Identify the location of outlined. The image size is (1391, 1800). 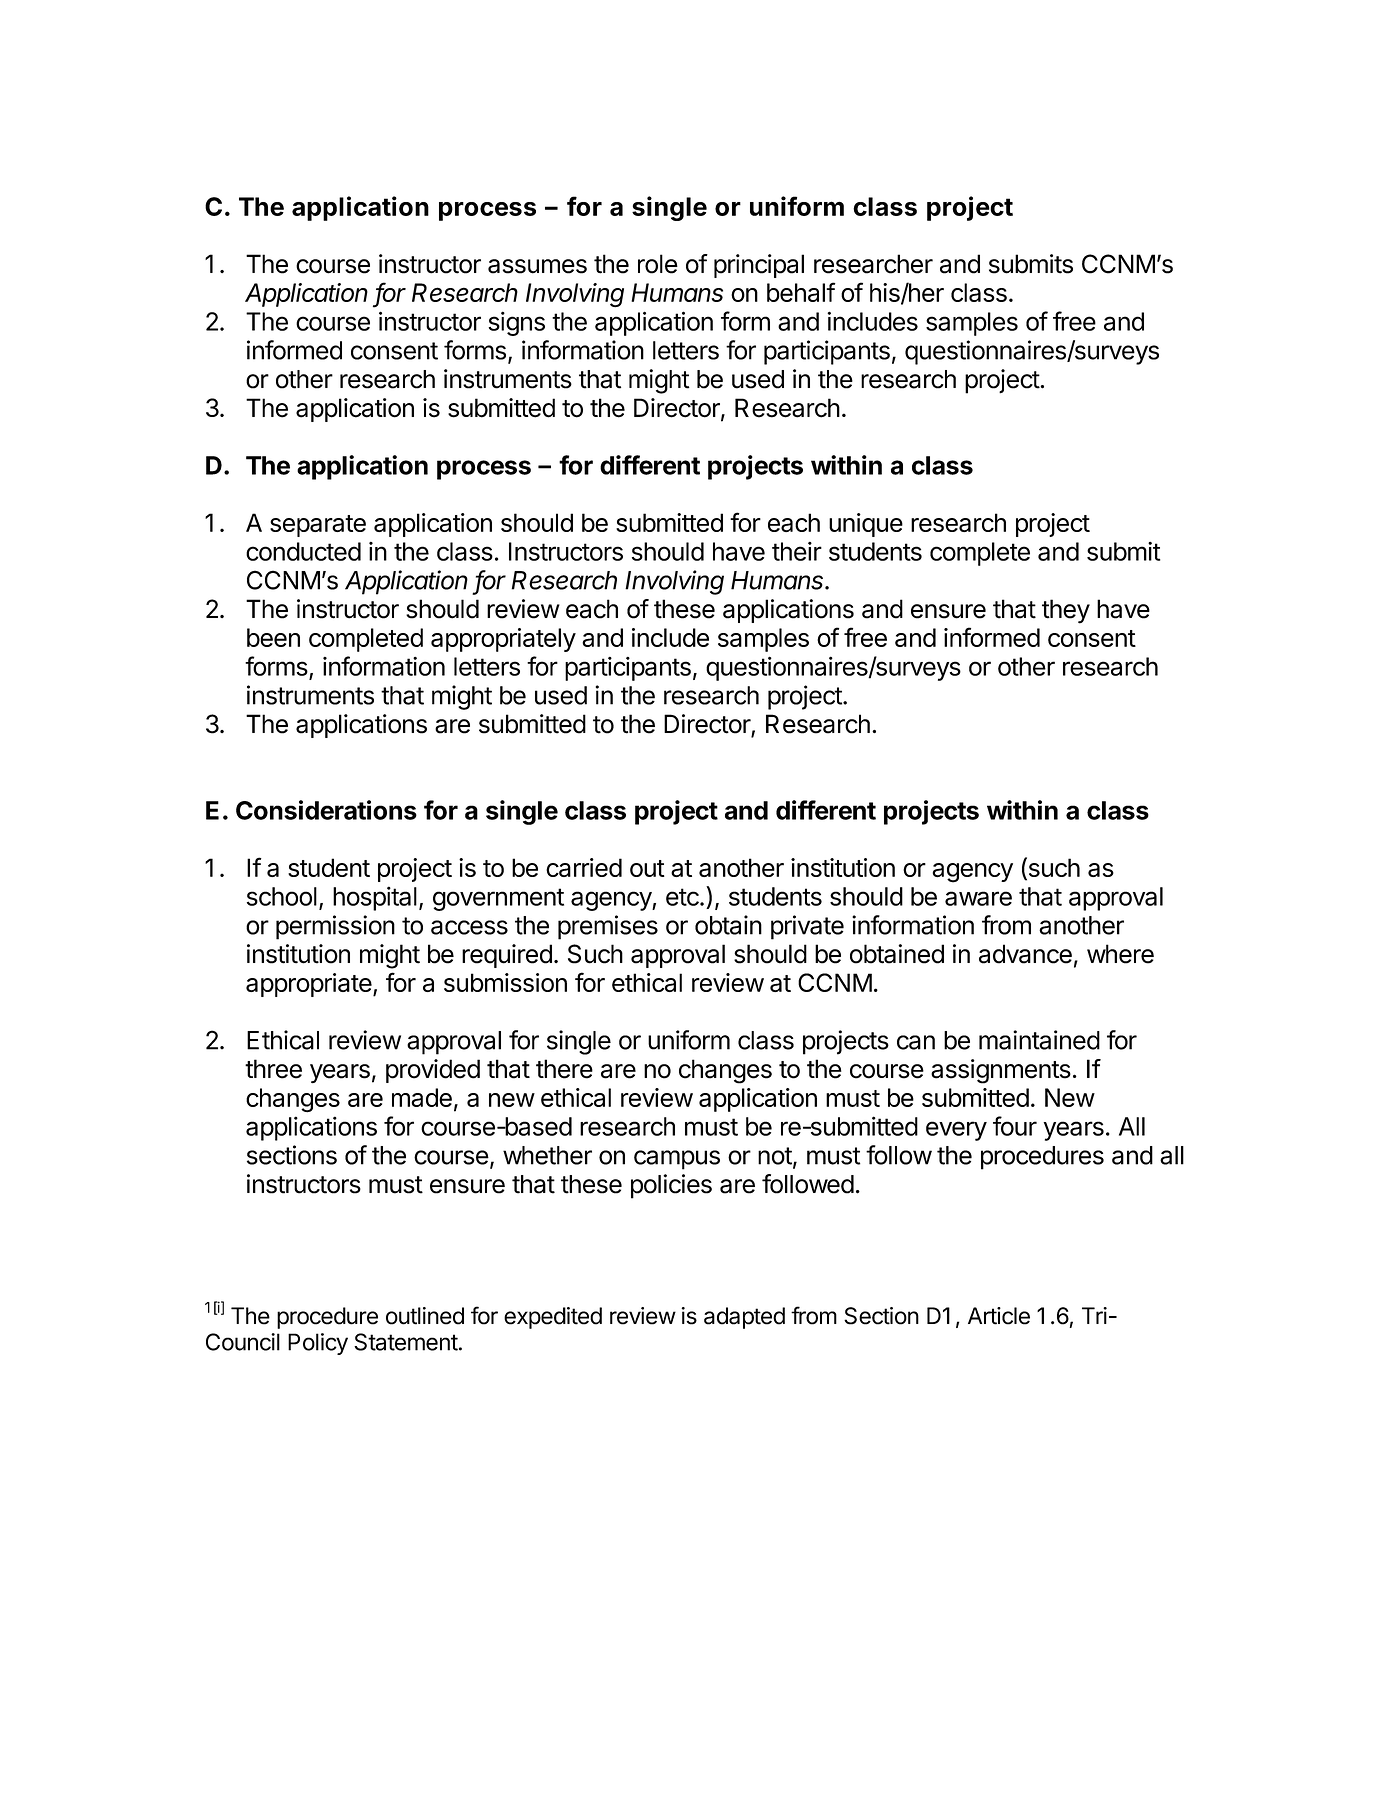
(425, 1316).
